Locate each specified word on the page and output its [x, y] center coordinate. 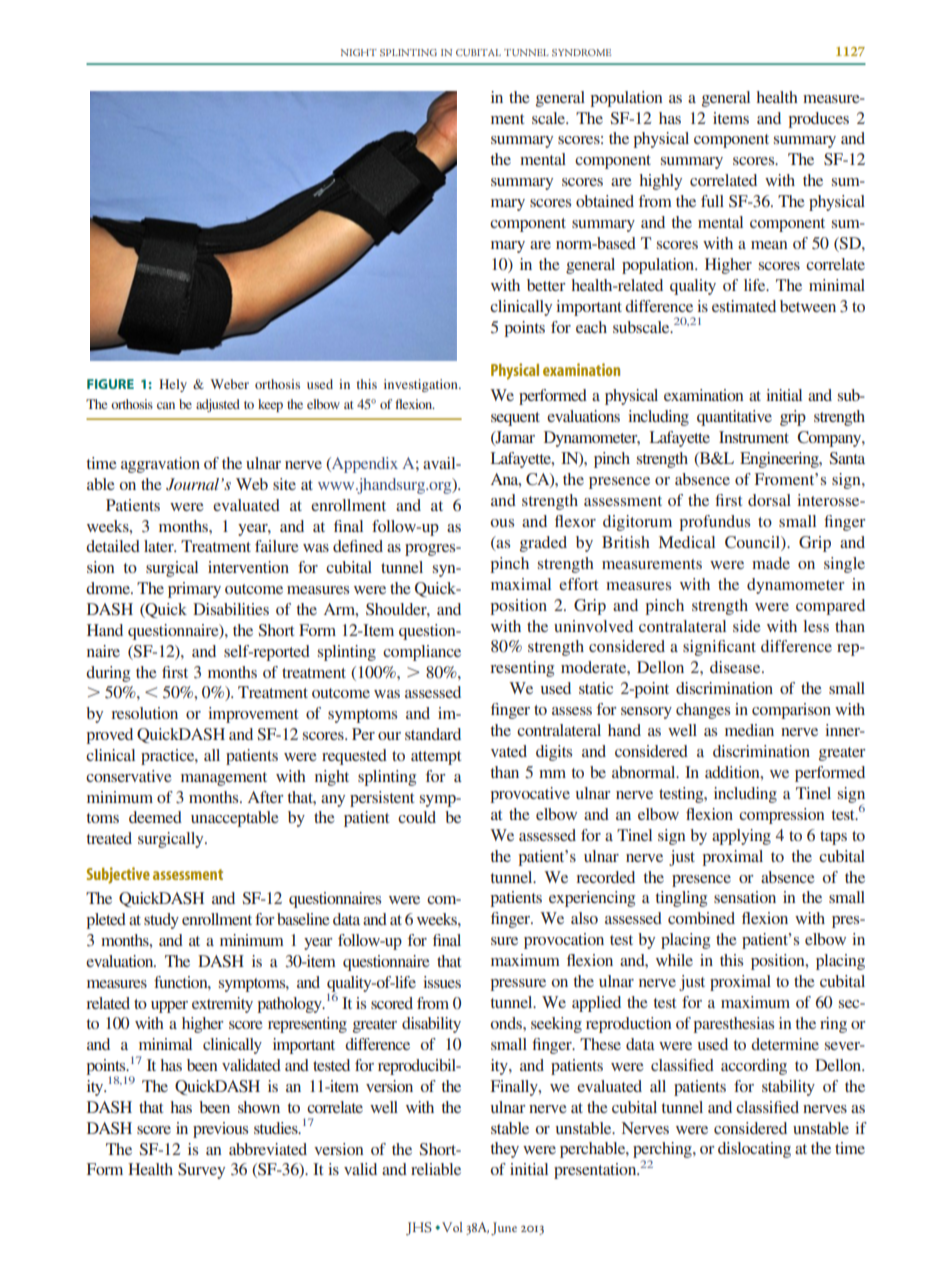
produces [818, 120]
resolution [144, 713]
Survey [201, 1171]
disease [736, 667]
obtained [605, 201]
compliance [422, 653]
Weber [229, 384]
